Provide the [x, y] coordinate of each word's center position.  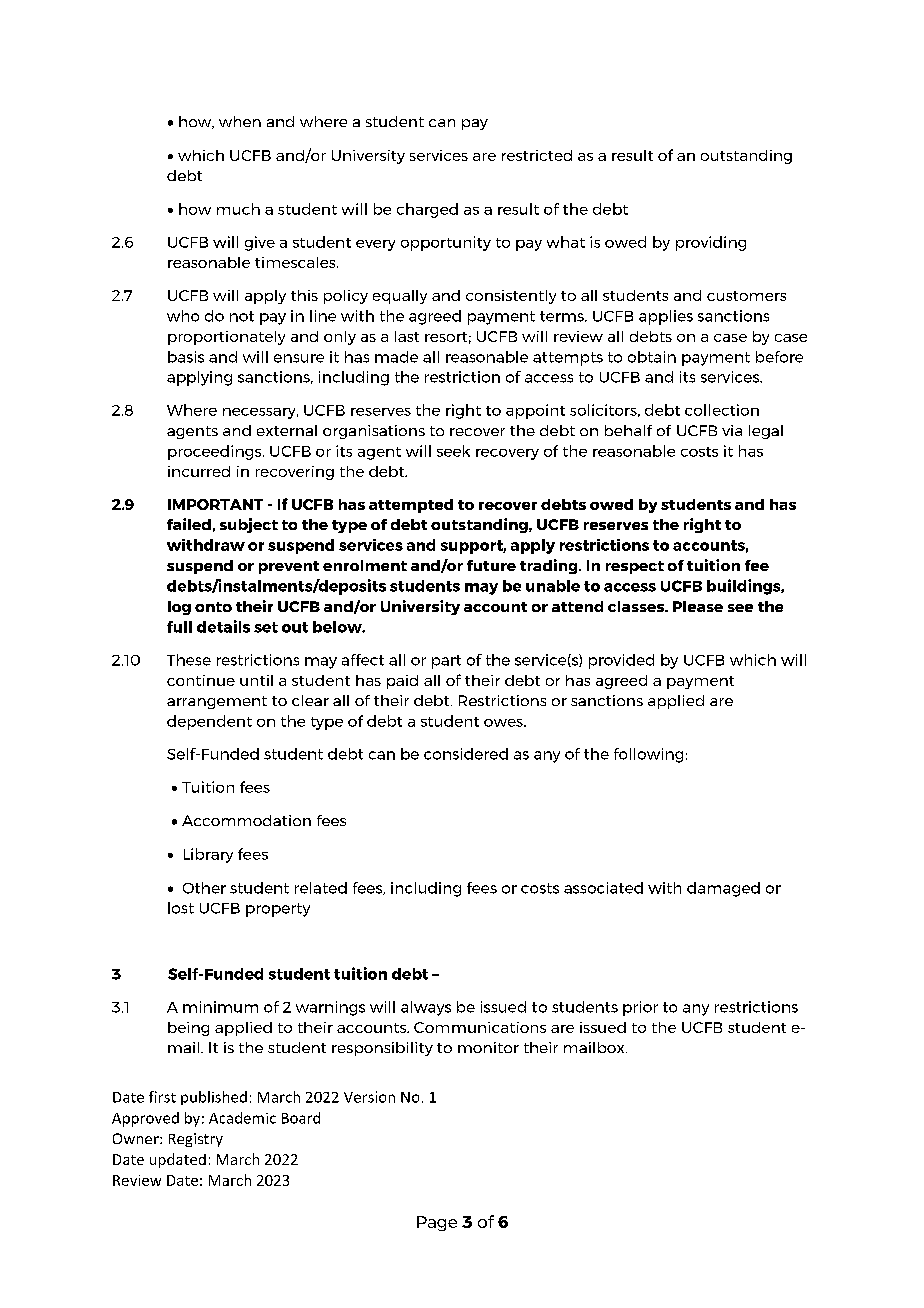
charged [427, 210]
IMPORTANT [215, 504]
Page [437, 1223]
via [732, 430]
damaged [723, 889]
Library [208, 855]
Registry [196, 1140]
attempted [411, 506]
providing [711, 243]
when [240, 121]
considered [466, 754]
